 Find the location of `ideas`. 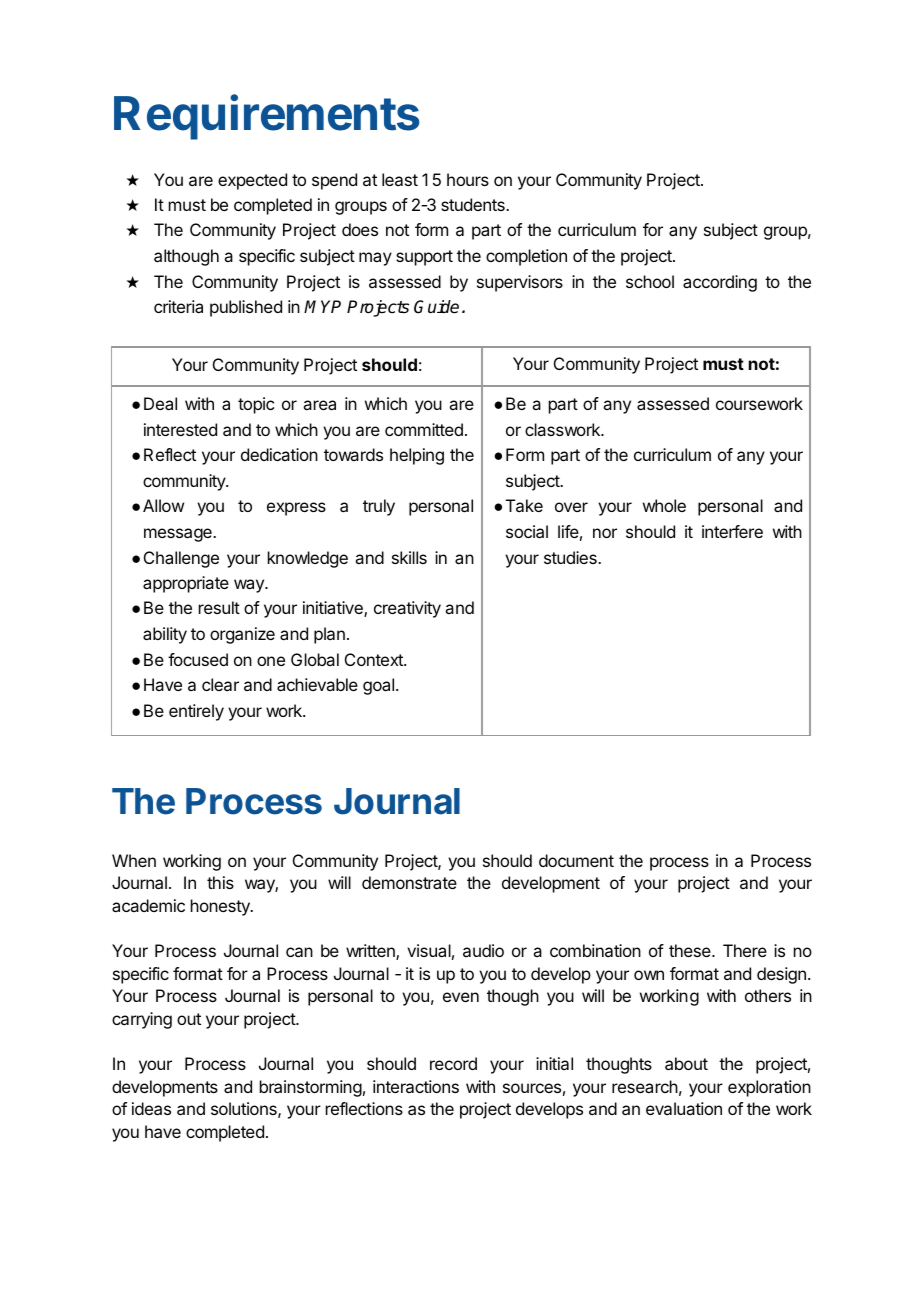

ideas is located at coordinates (151, 1108).
